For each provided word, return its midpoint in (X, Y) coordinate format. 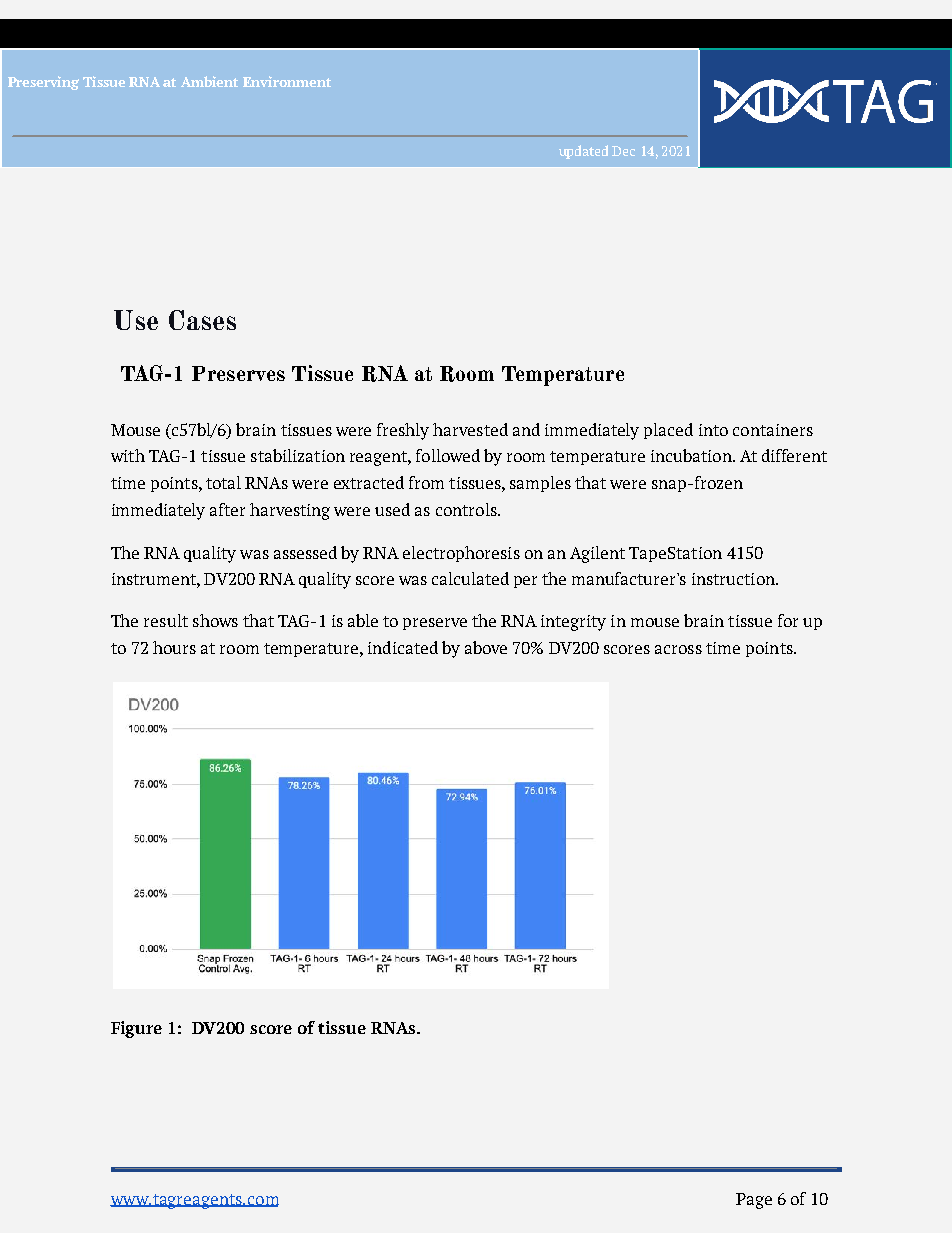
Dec (623, 151)
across (678, 649)
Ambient (209, 81)
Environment (287, 81)
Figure (136, 1029)
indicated (403, 647)
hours (174, 647)
